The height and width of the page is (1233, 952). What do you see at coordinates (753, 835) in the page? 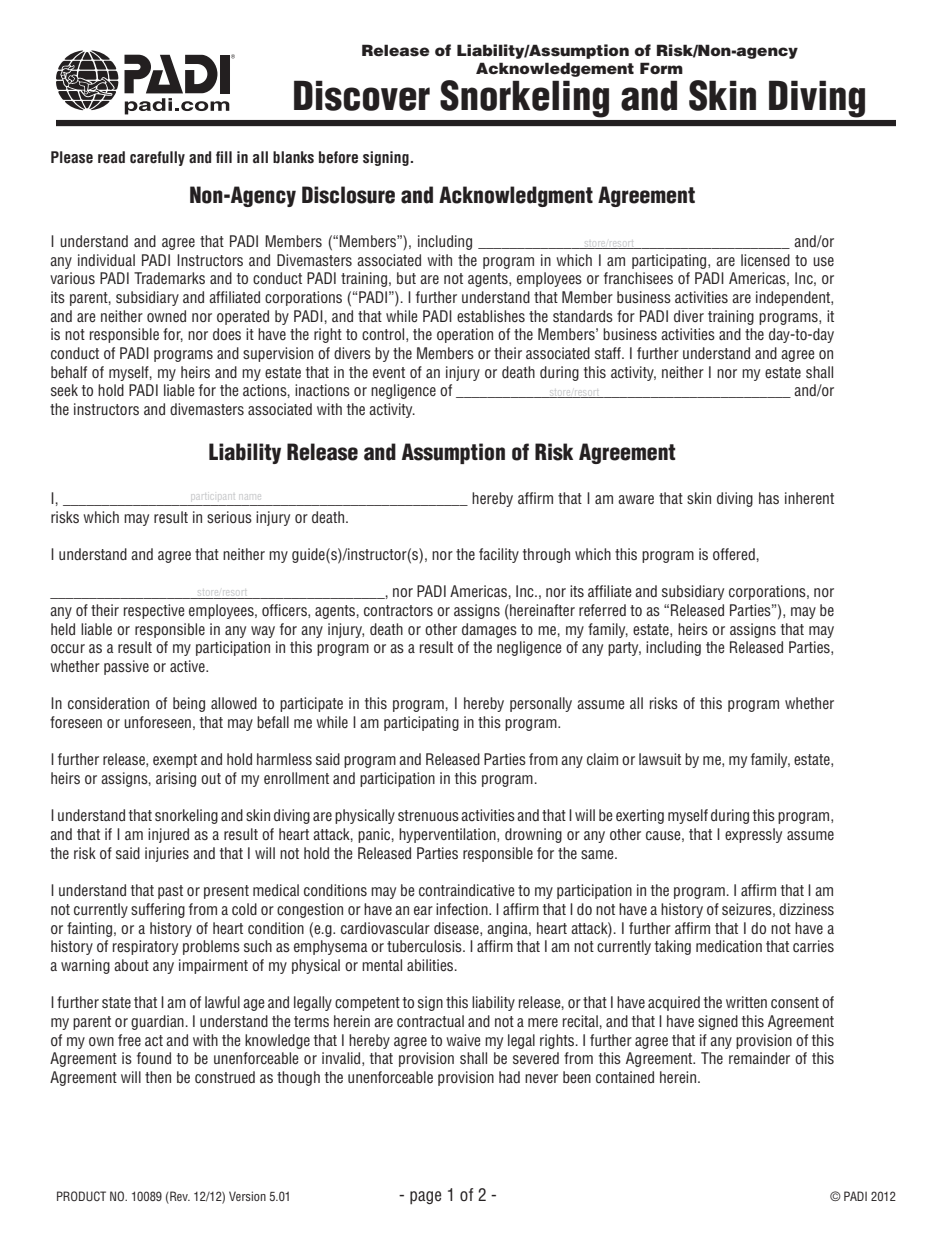
I see `expressly` at bounding box center [753, 835].
